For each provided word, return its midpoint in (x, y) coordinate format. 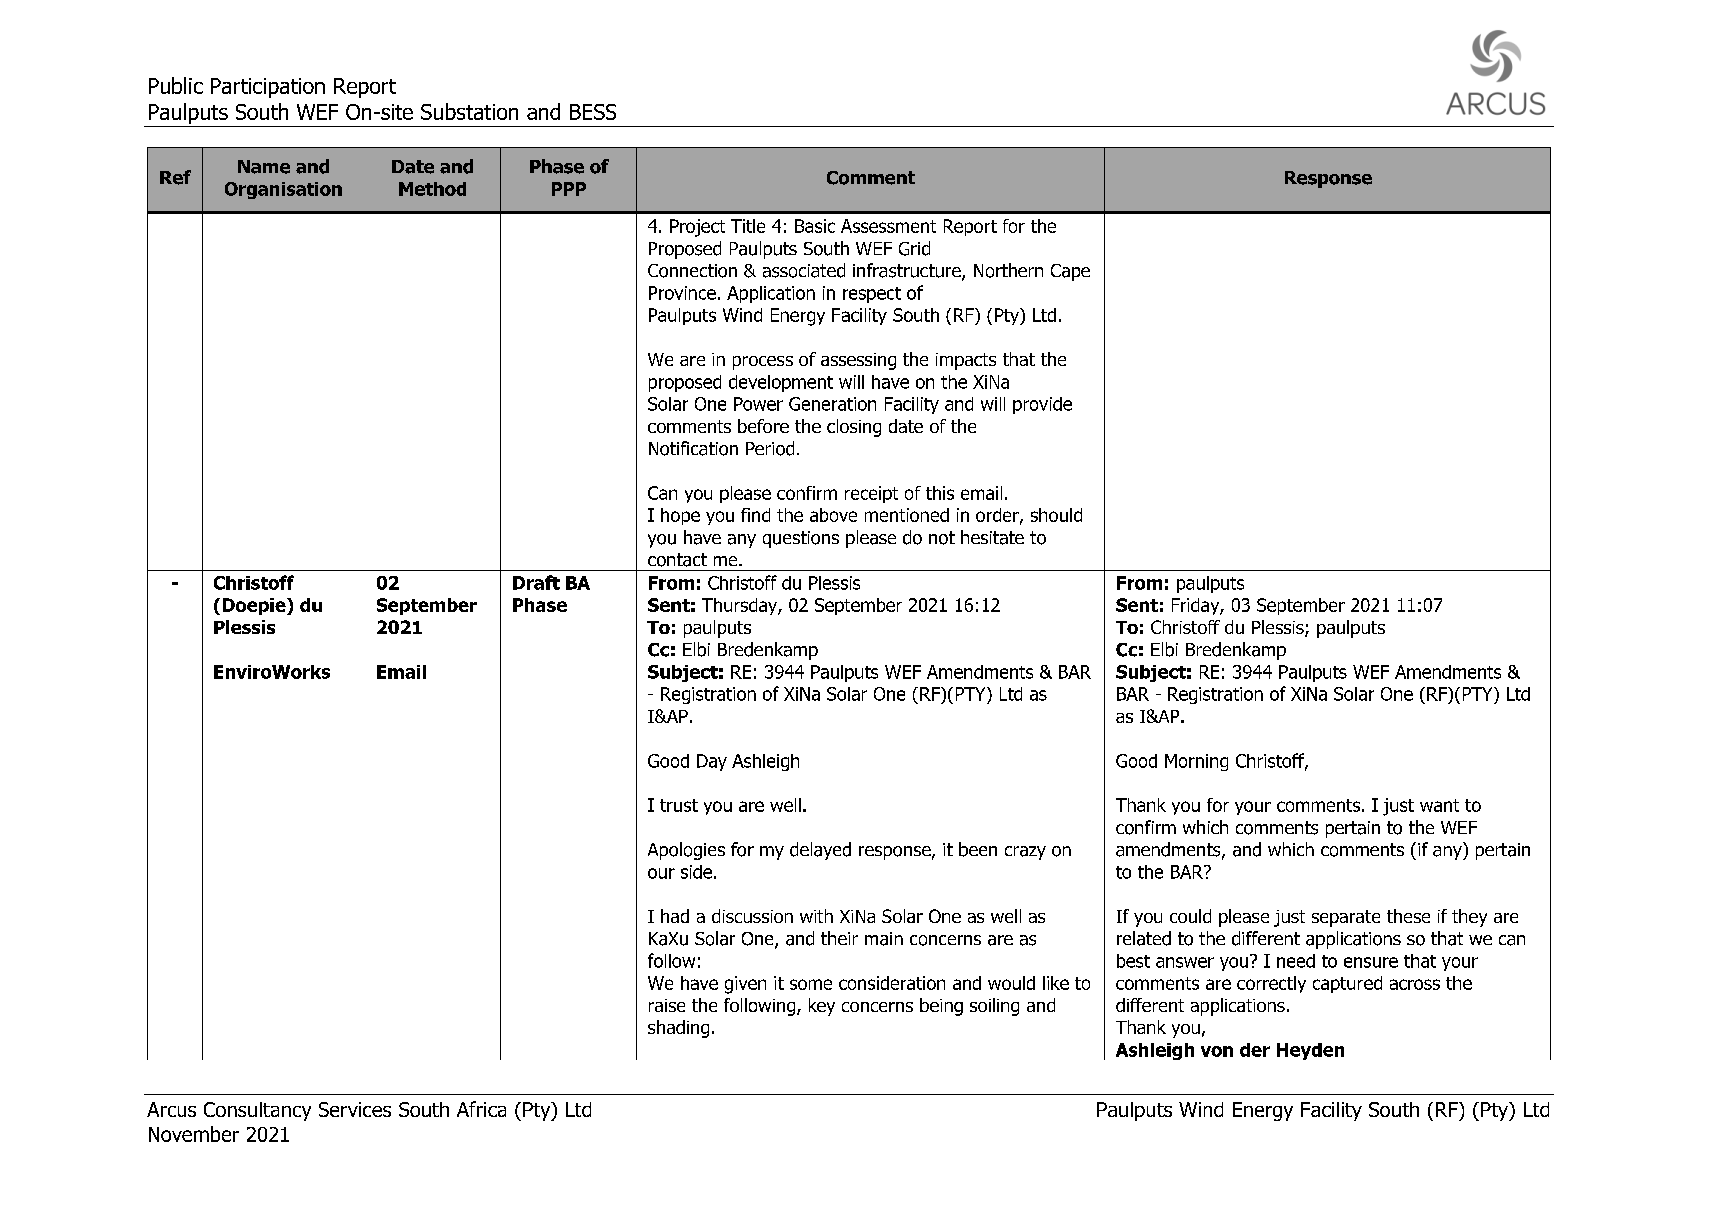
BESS (593, 112)
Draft (536, 582)
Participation (268, 88)
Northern (1008, 270)
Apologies (686, 851)
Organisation (283, 190)
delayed (820, 851)
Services (355, 1109)
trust (679, 805)
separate (1346, 918)
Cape (1070, 272)
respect (872, 295)
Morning (1196, 762)
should (1056, 515)
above (833, 515)
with (816, 916)
